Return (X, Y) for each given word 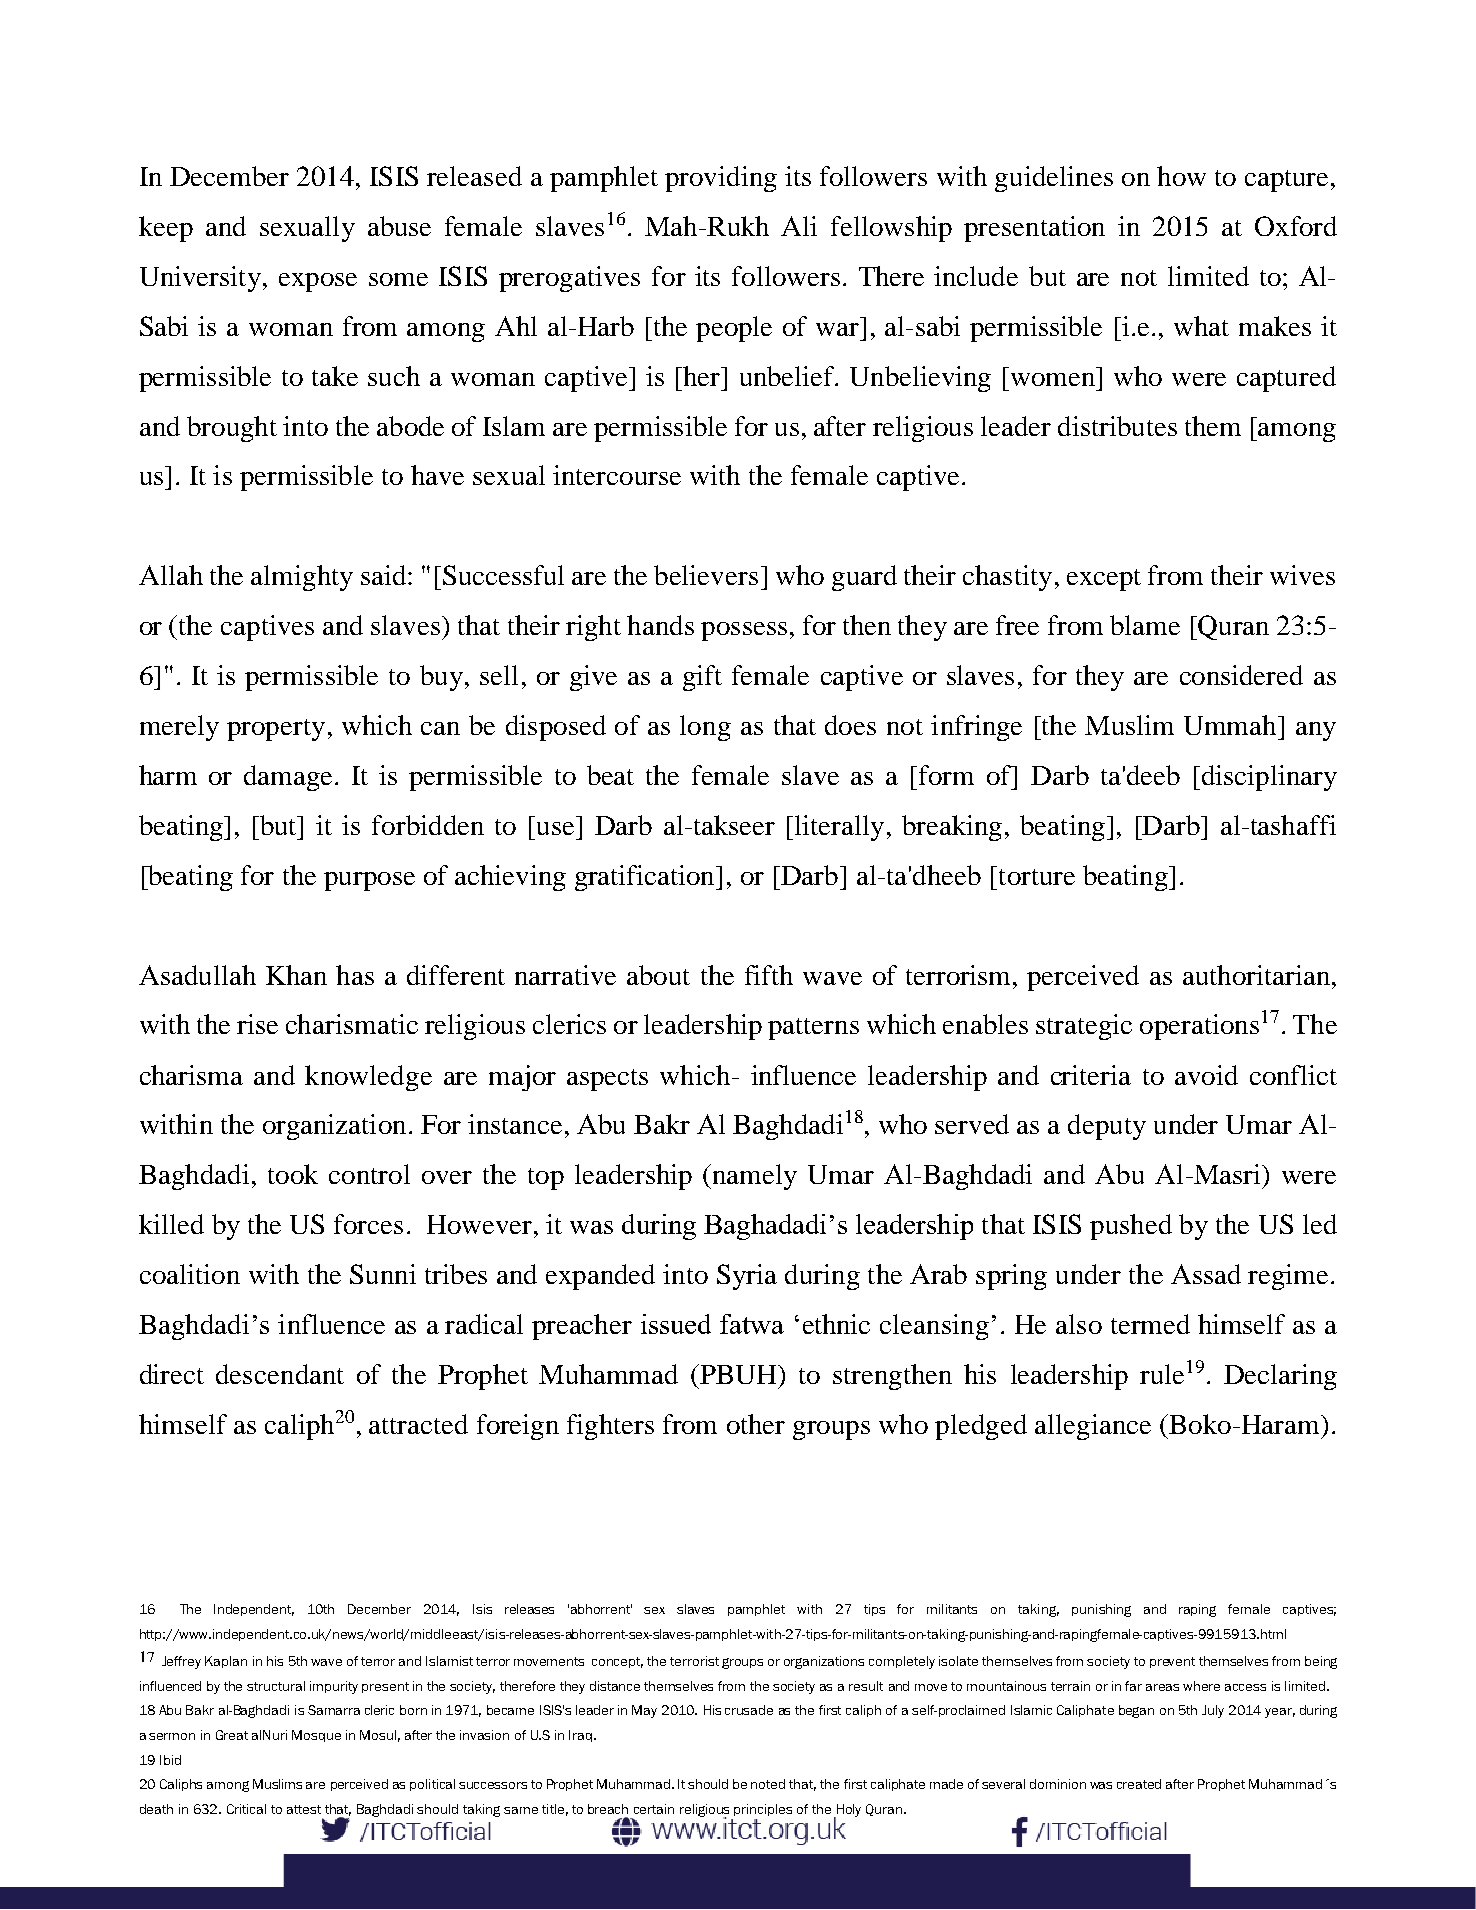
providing (721, 179)
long (705, 728)
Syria (747, 1277)
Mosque (316, 1736)
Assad (1206, 1274)
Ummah (1231, 725)
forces (368, 1224)
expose (318, 282)
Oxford (1296, 226)
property (276, 730)
